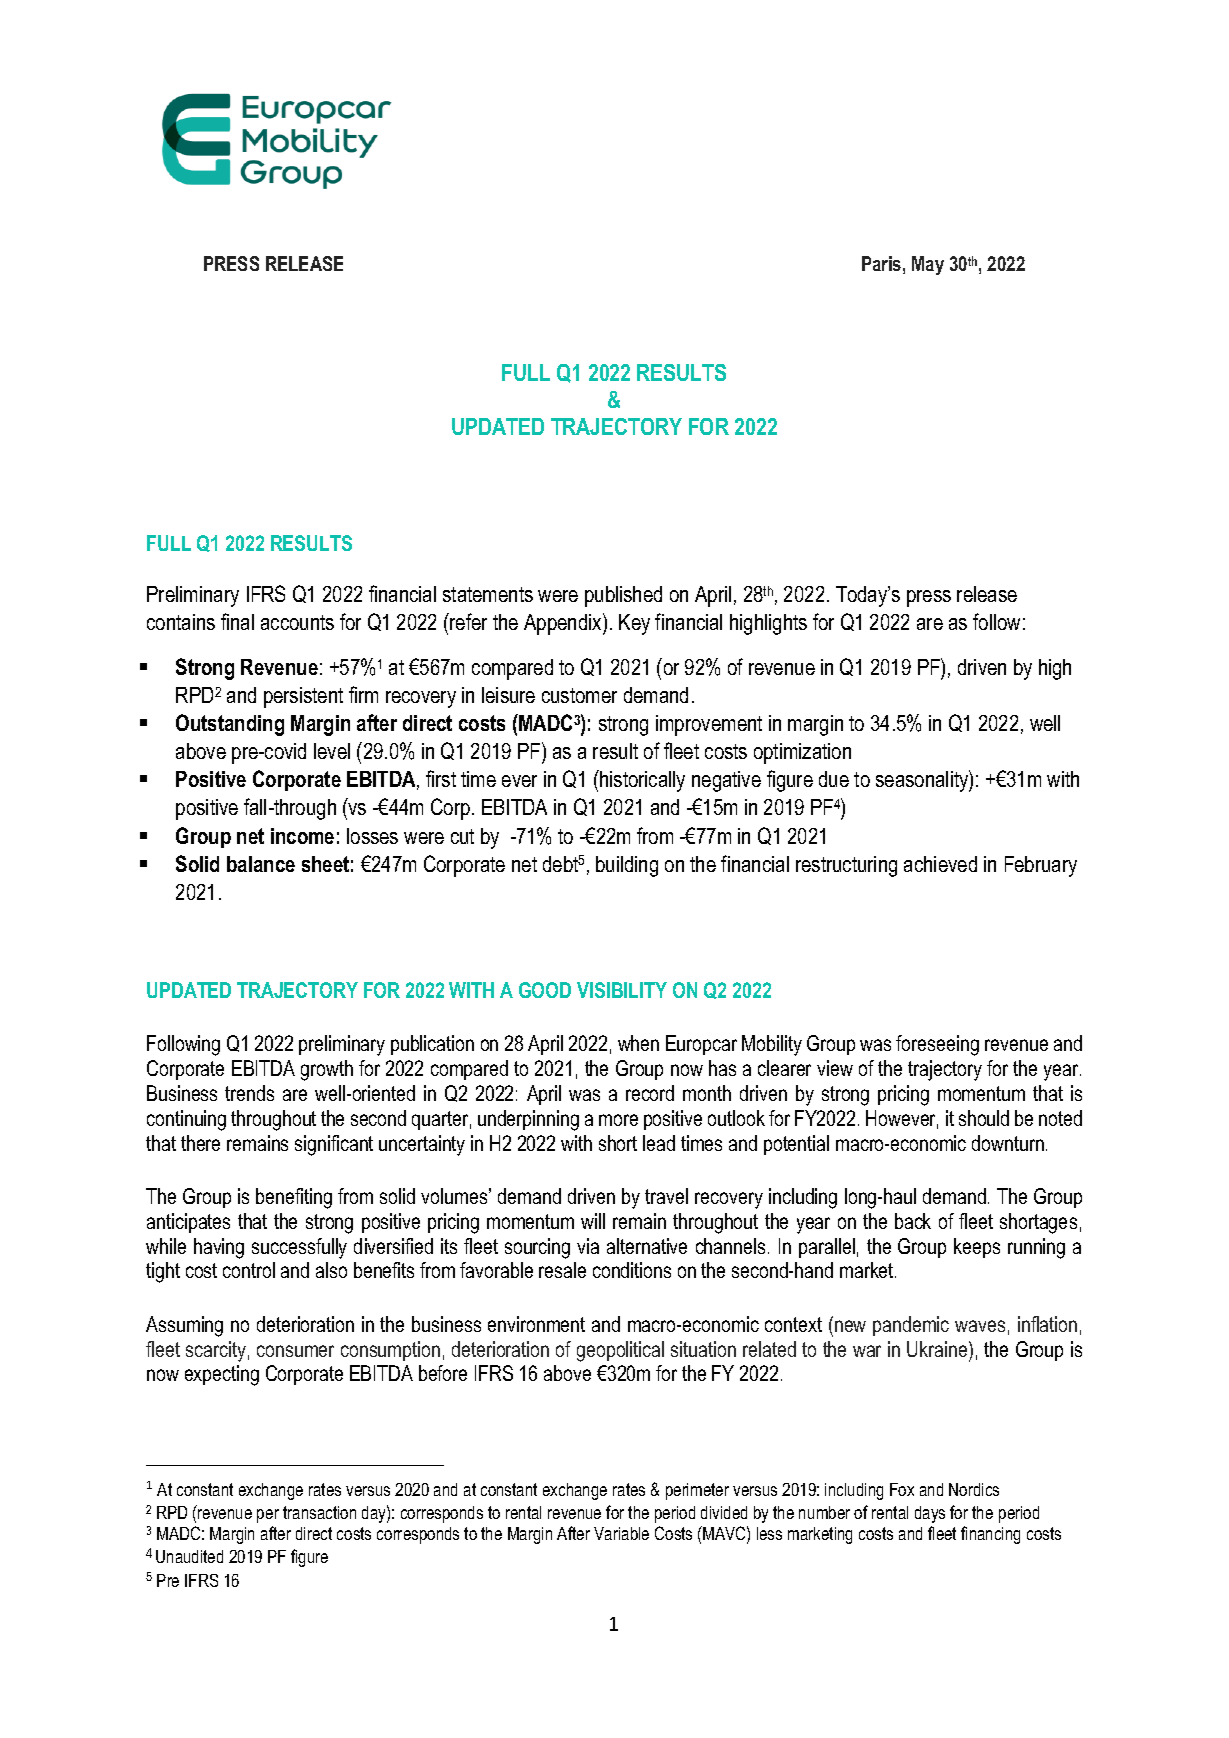 This screenshot has height=1738, width=1229. Describe the element at coordinates (237, 621) in the screenshot. I see `final` at that location.
